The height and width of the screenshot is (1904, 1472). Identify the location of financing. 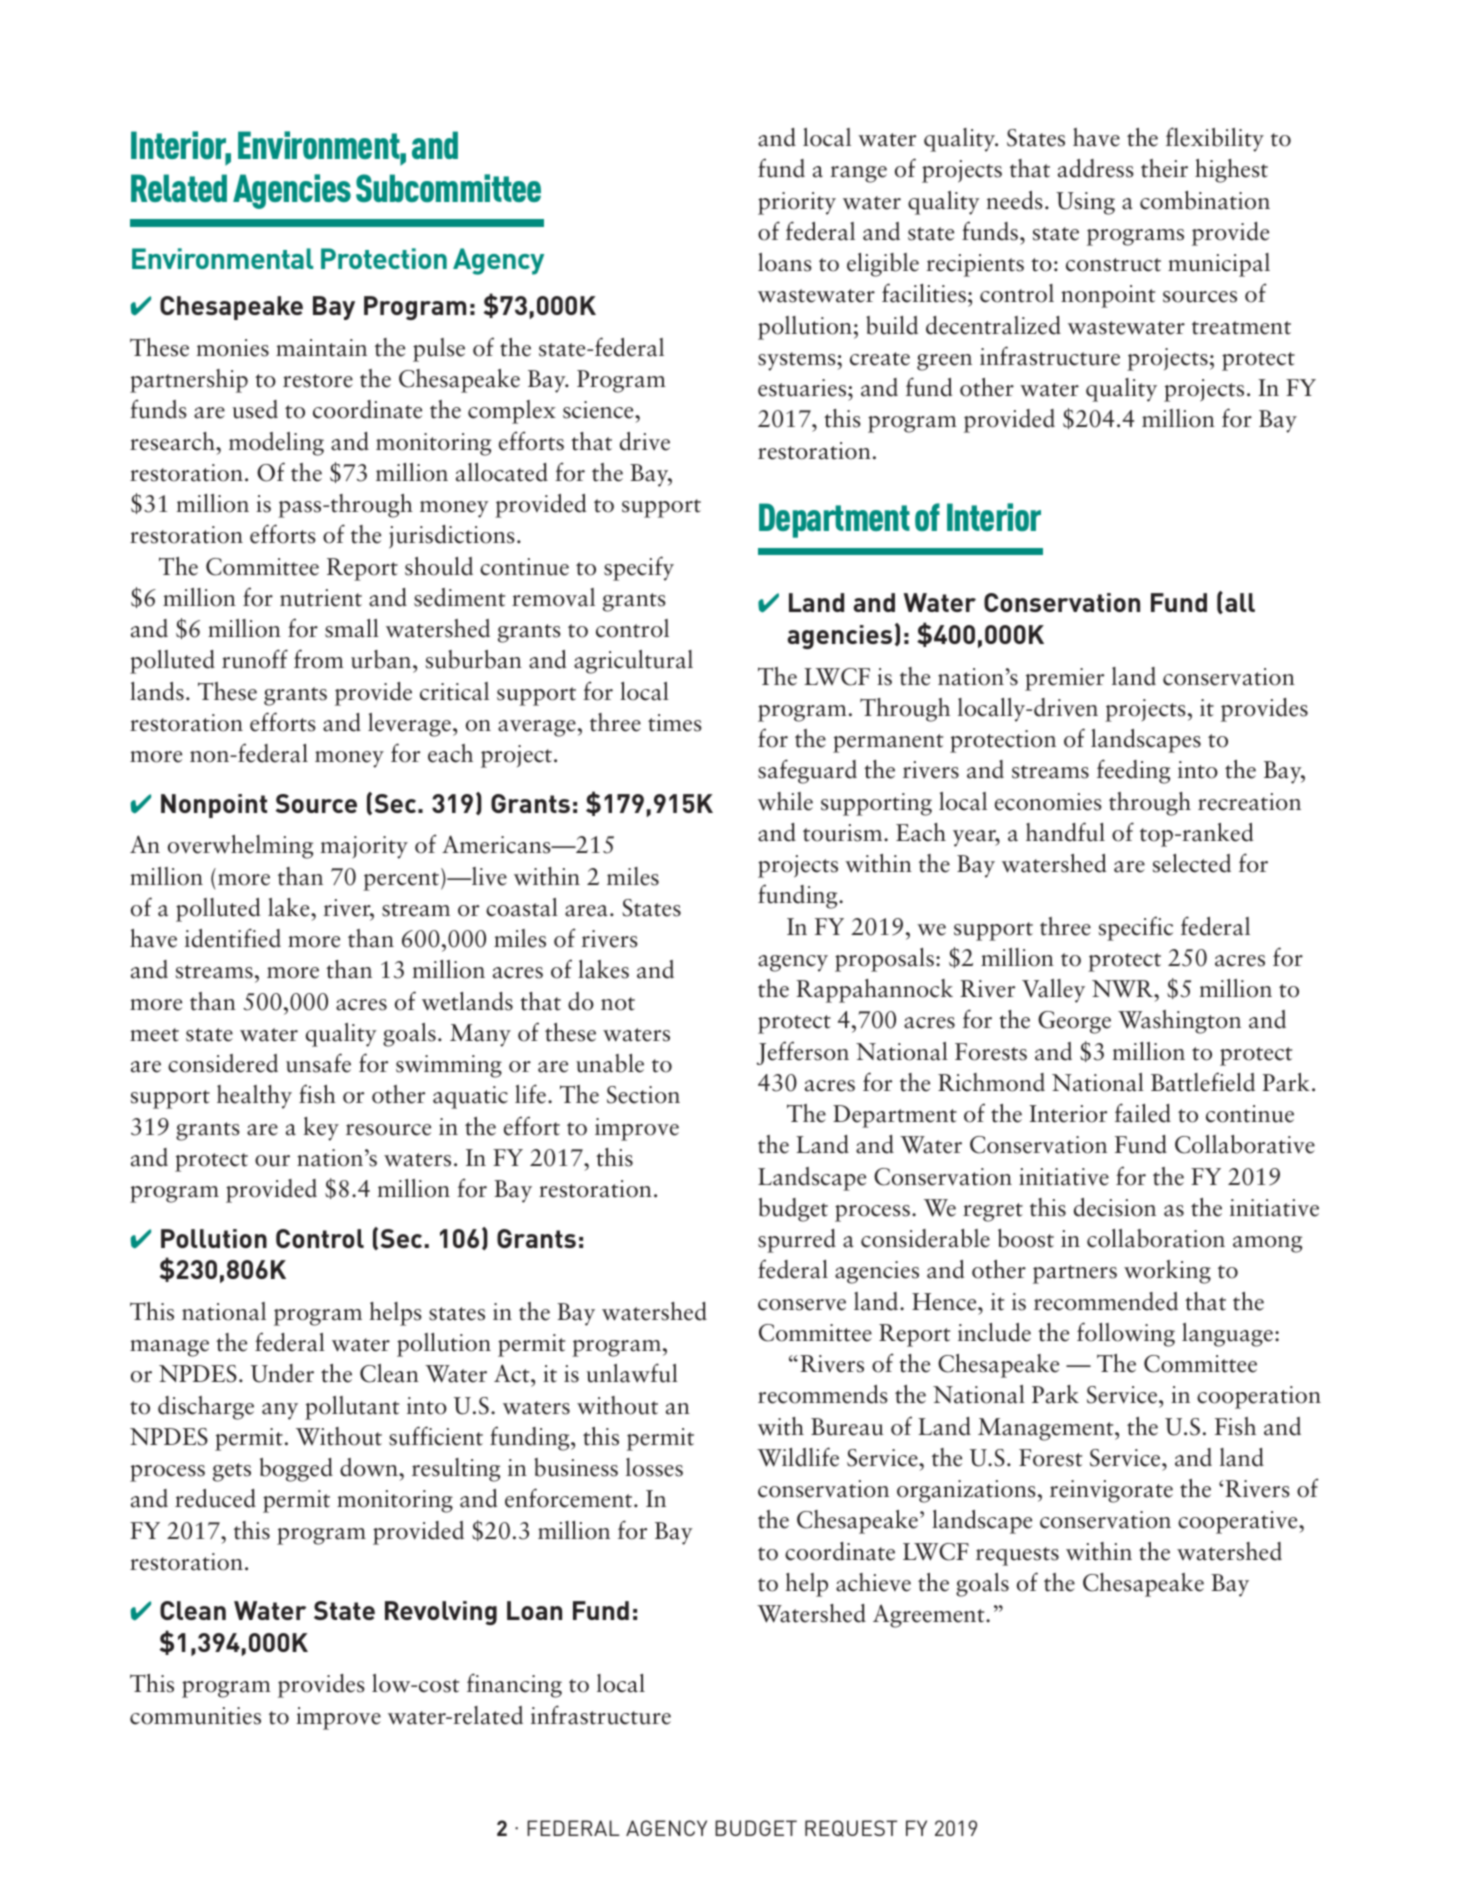
(514, 1685).
